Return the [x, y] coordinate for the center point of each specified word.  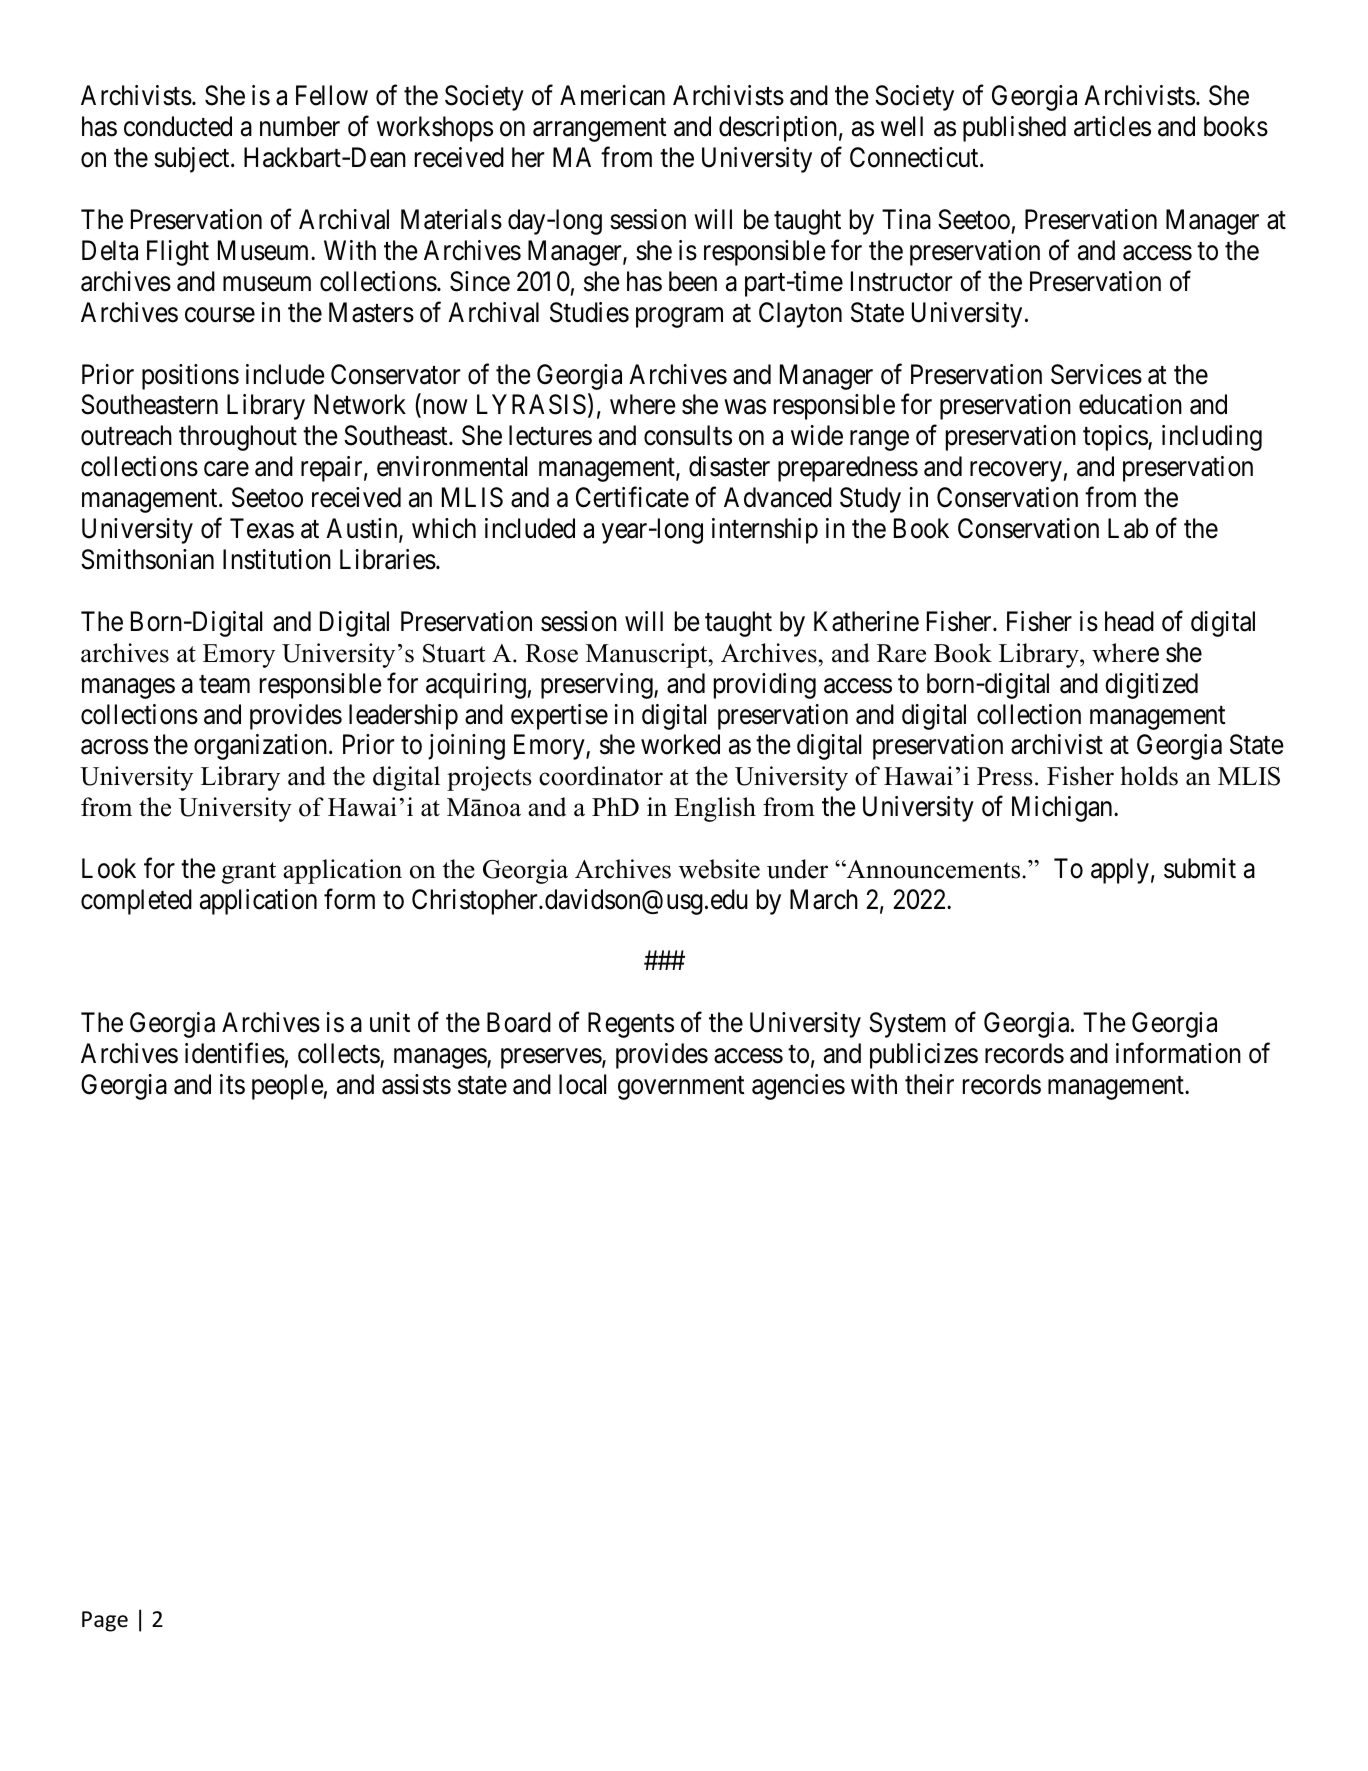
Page [105, 1621]
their [929, 1084]
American [612, 95]
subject [193, 160]
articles [1112, 126]
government [681, 1088]
